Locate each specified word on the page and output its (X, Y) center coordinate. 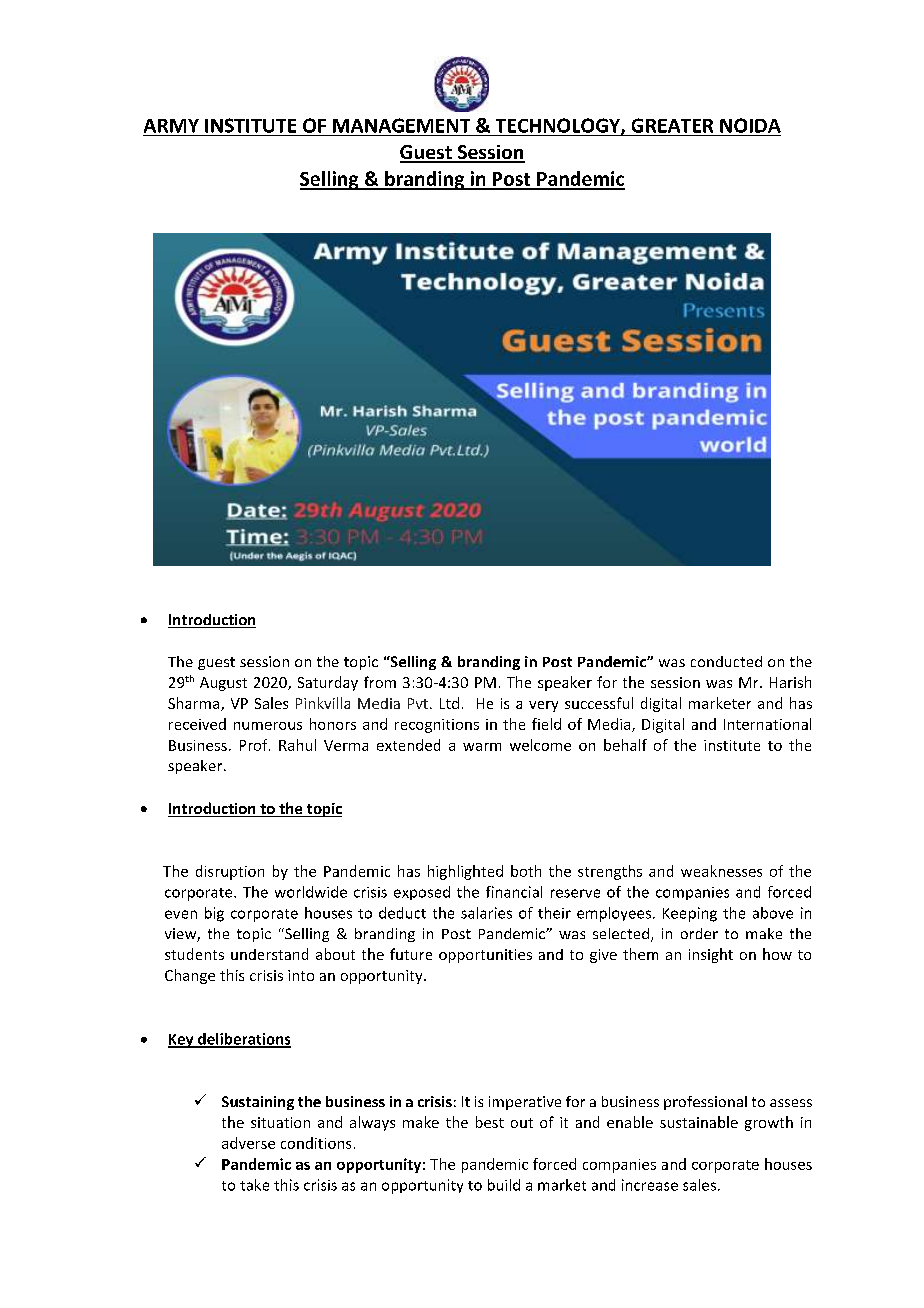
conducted (726, 661)
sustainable (699, 1122)
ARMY (171, 126)
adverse (248, 1143)
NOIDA (750, 125)
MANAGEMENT (401, 125)
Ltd (449, 703)
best (490, 1122)
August (223, 684)
